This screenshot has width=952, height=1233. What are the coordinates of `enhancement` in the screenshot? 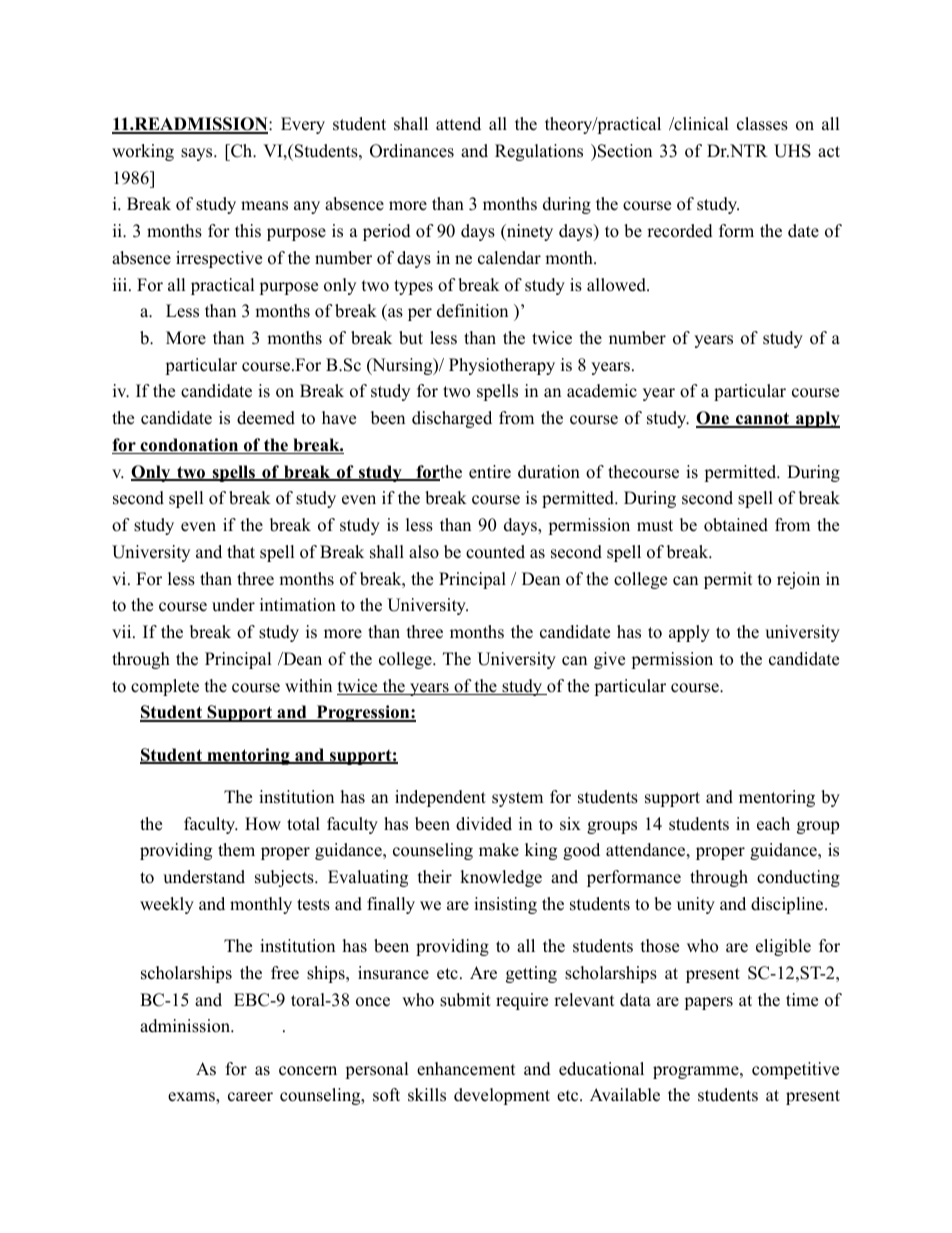 It's located at (466, 1069).
